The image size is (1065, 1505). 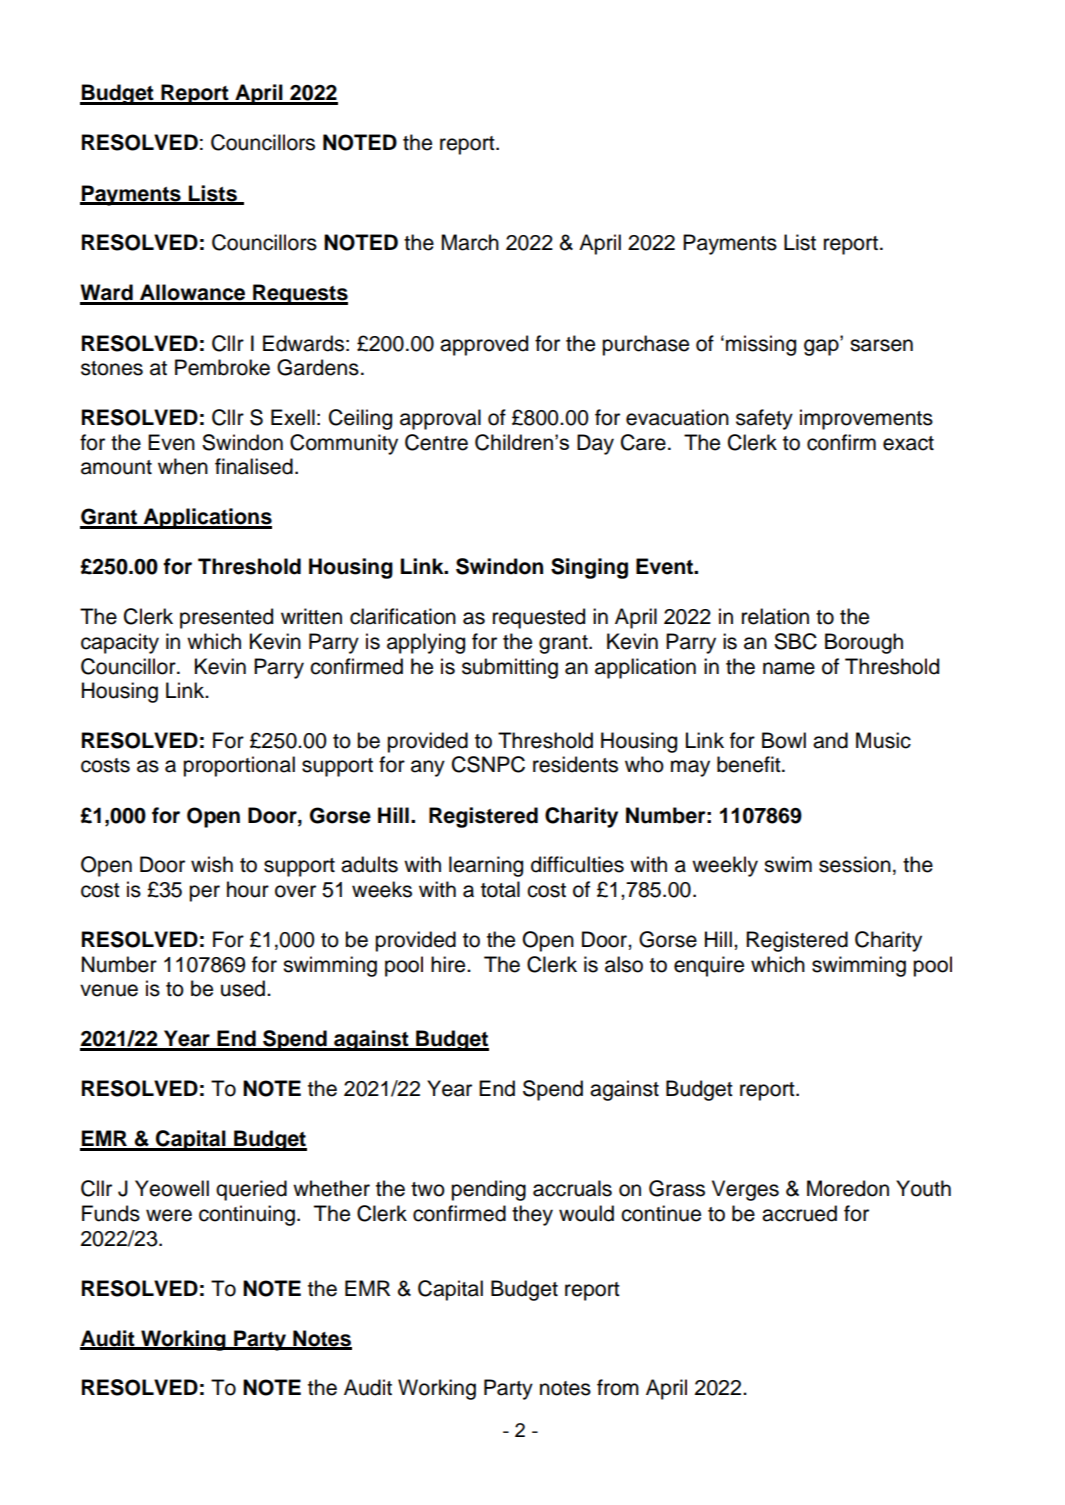 What do you see at coordinates (299, 294) in the page?
I see `Requests` at bounding box center [299, 294].
